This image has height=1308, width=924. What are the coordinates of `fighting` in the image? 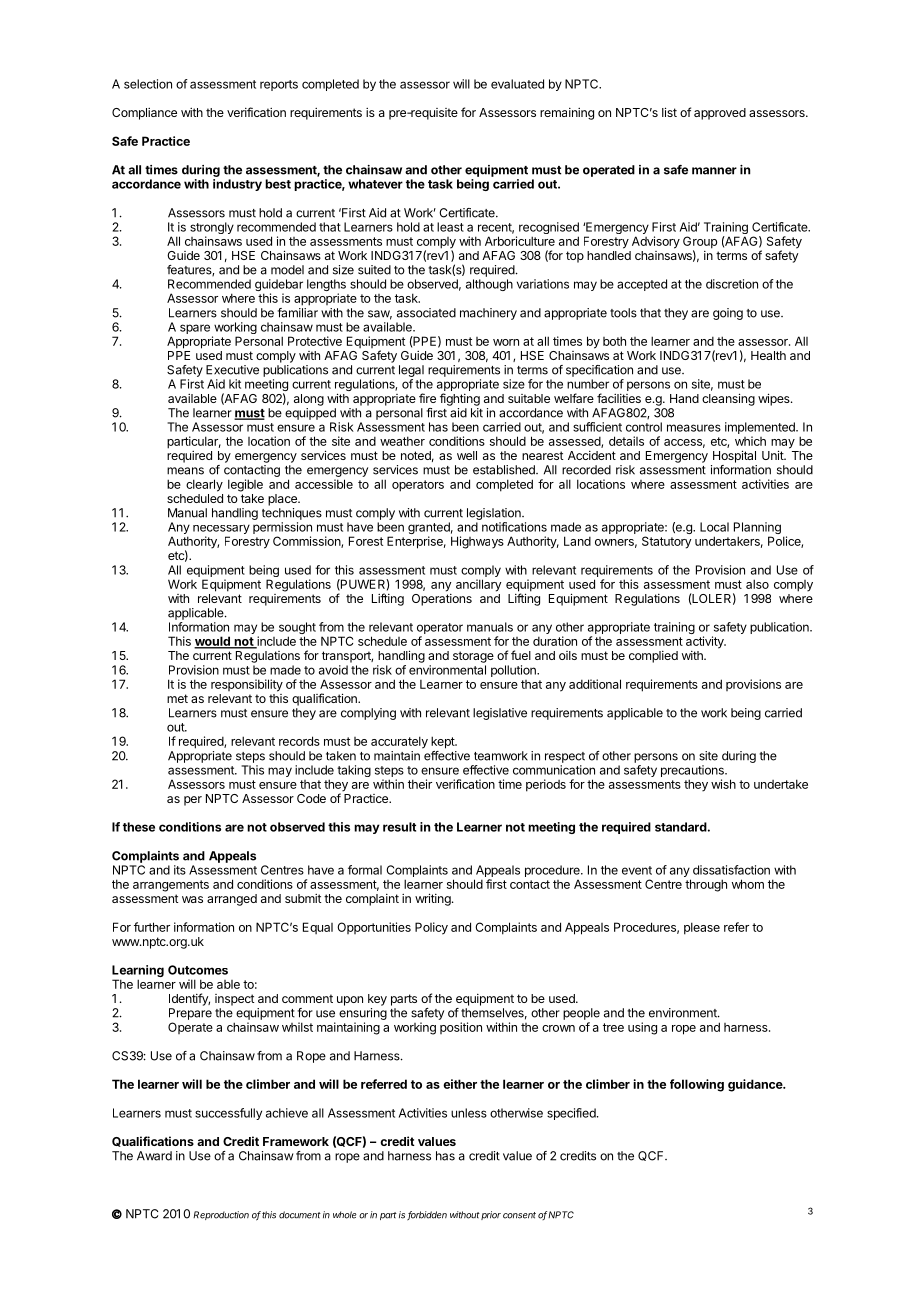 It's located at (460, 399).
